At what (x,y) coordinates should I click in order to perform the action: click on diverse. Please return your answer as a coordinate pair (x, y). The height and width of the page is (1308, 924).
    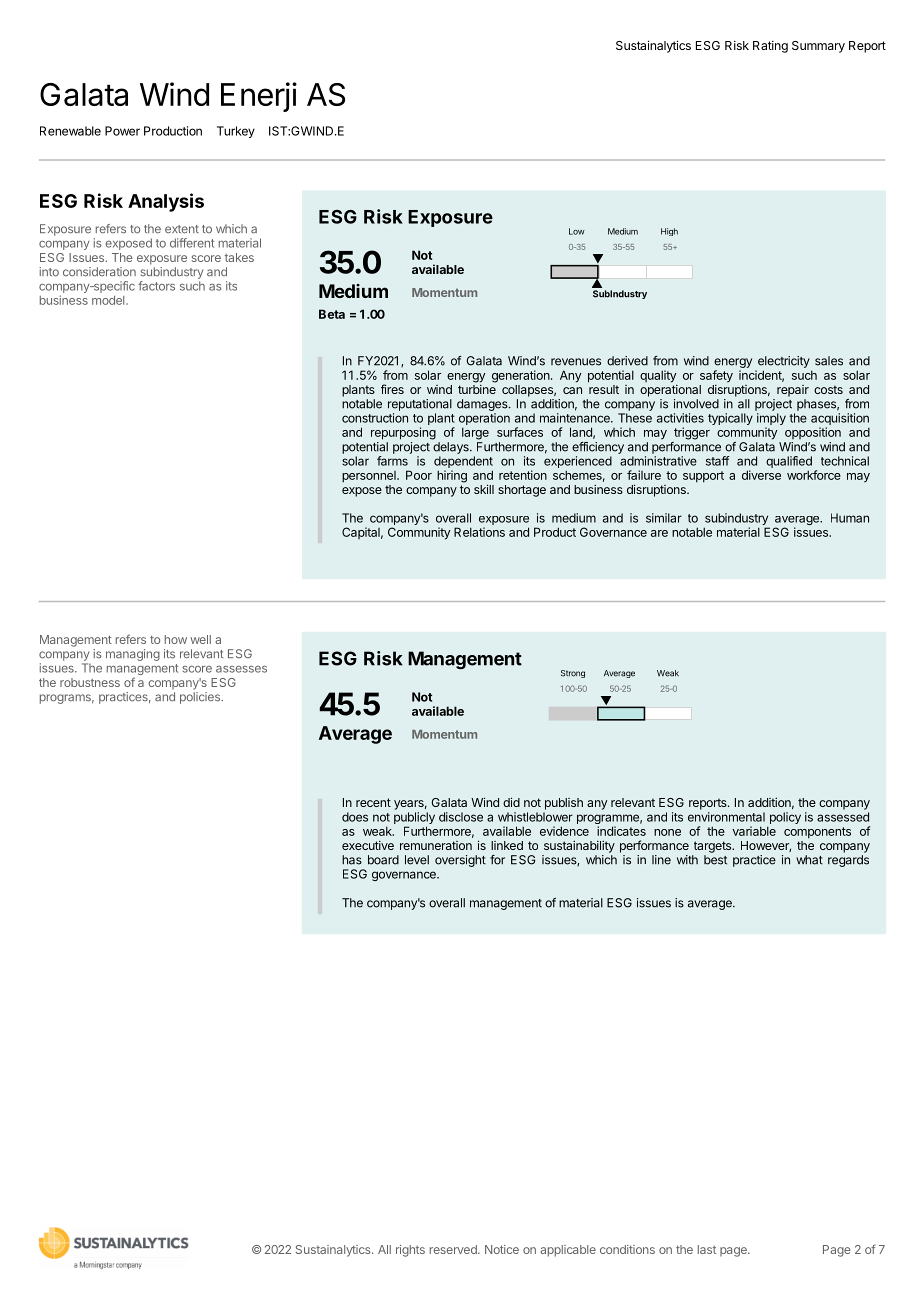
    Looking at the image, I should click on (761, 475).
